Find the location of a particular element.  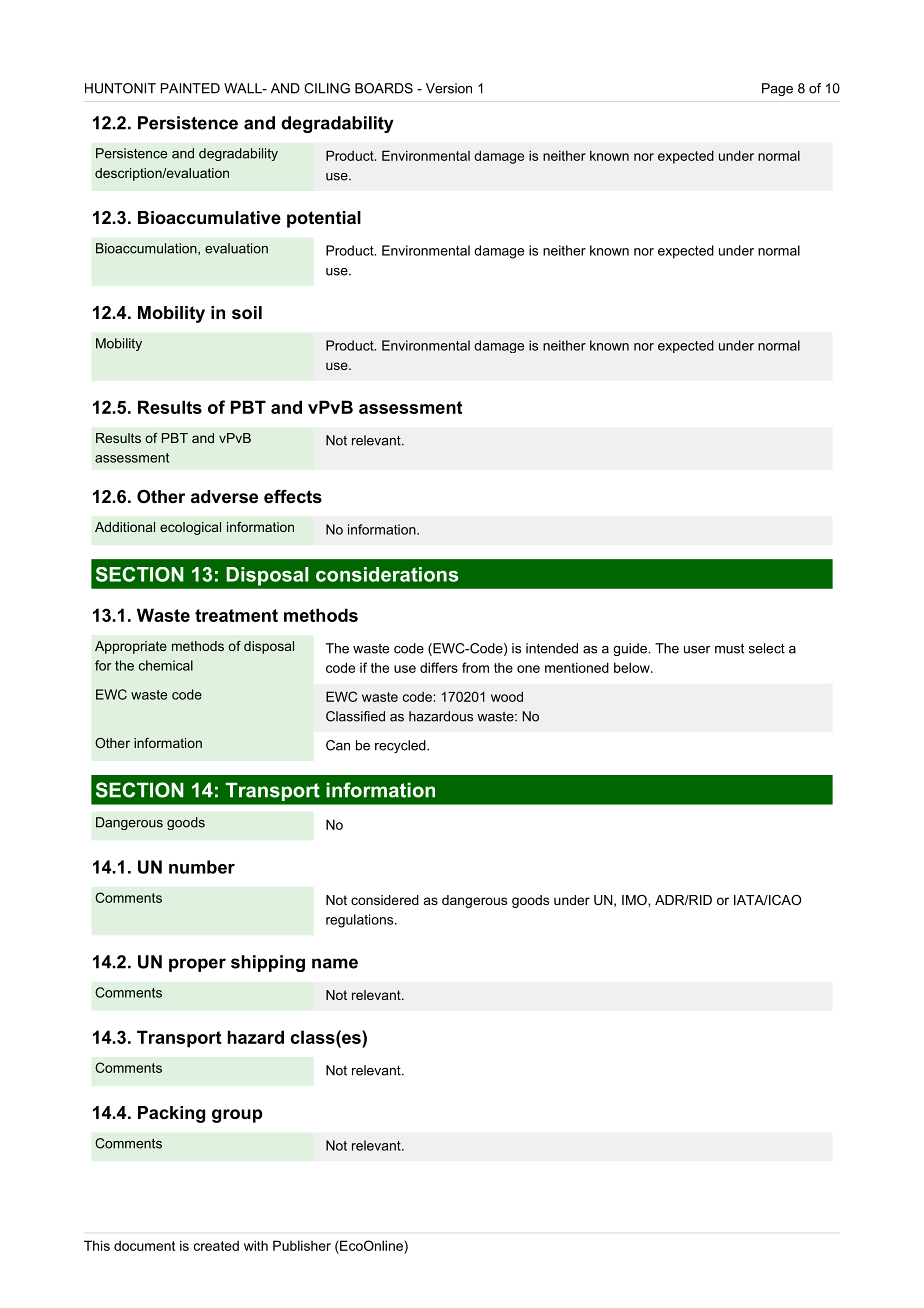

Version is located at coordinates (449, 88).
